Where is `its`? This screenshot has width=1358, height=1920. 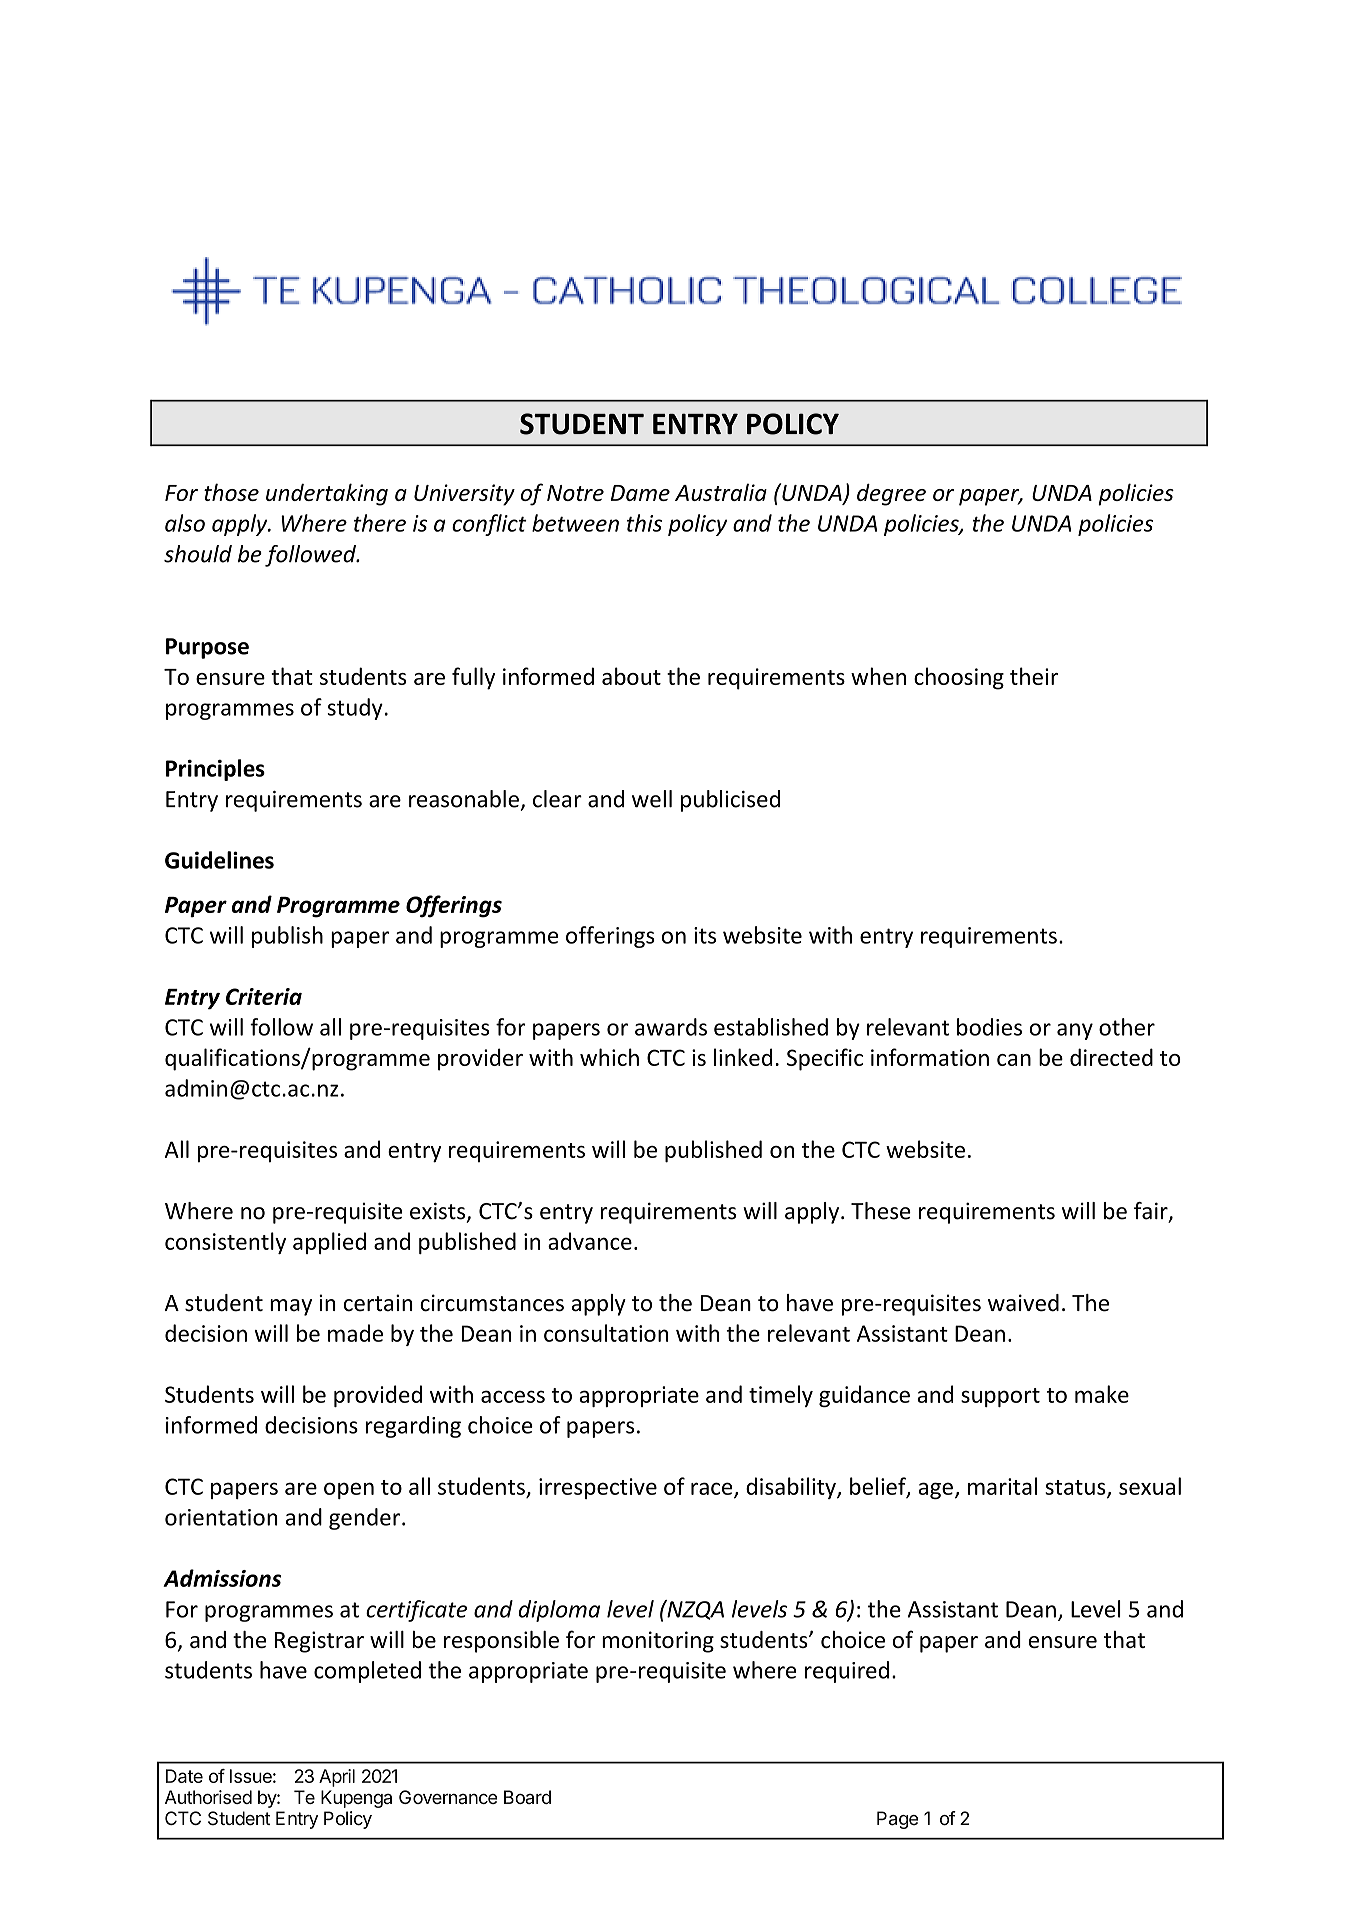
its is located at coordinates (705, 935).
